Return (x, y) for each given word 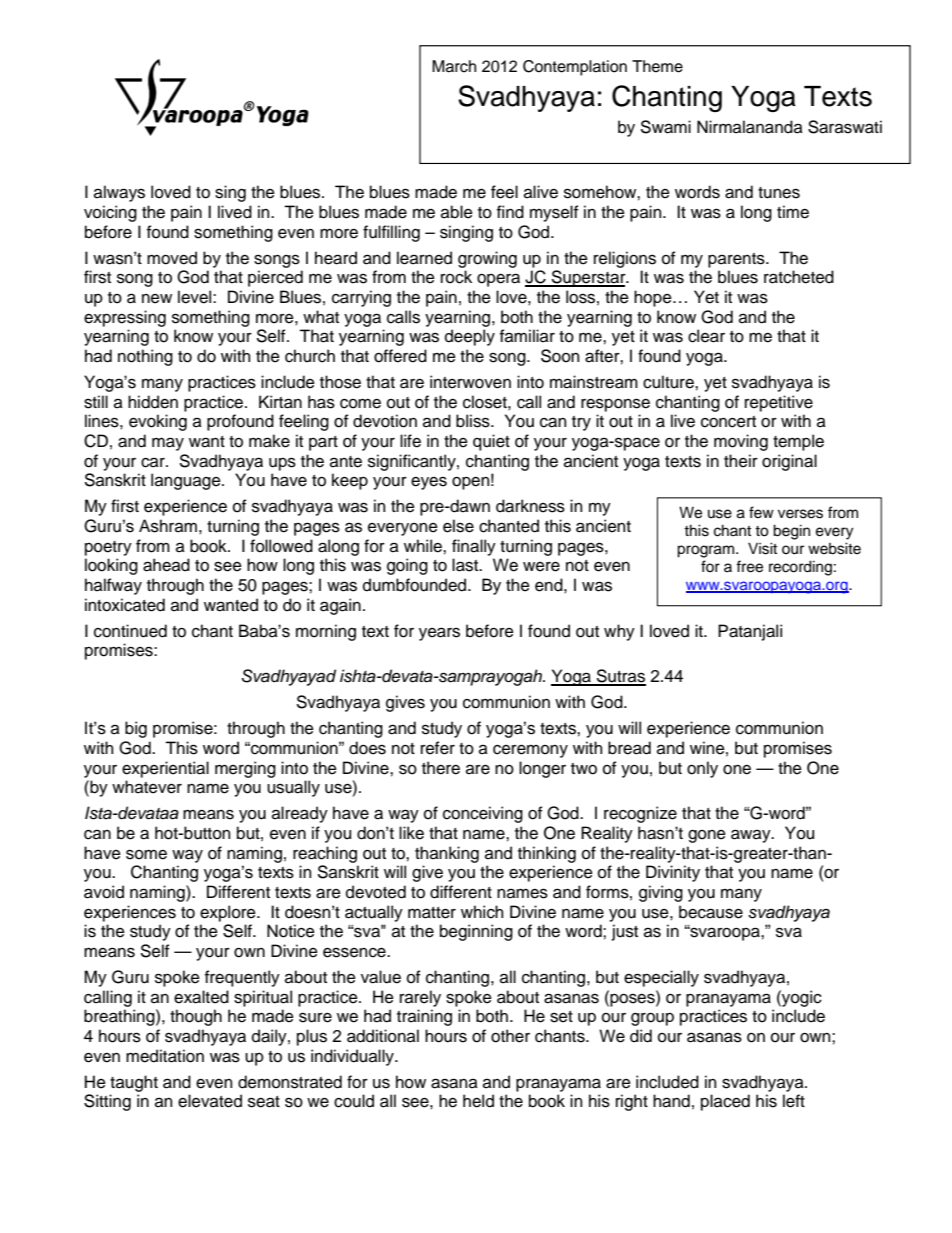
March (454, 66)
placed (725, 1102)
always (119, 193)
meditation (165, 1056)
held (478, 1101)
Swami (665, 127)
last (466, 565)
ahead (166, 565)
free (749, 566)
